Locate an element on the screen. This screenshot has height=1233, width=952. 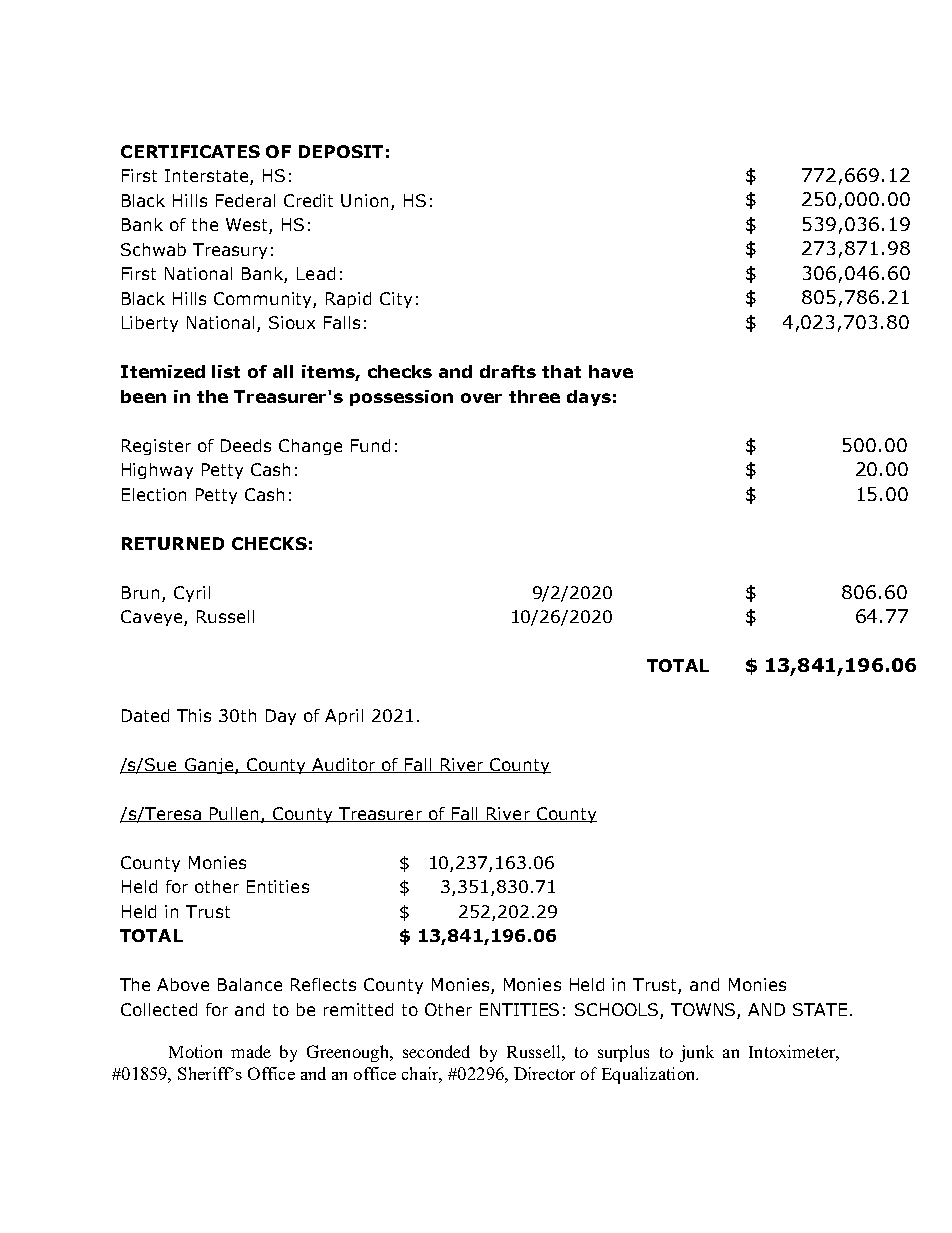
Union is located at coordinates (364, 200).
